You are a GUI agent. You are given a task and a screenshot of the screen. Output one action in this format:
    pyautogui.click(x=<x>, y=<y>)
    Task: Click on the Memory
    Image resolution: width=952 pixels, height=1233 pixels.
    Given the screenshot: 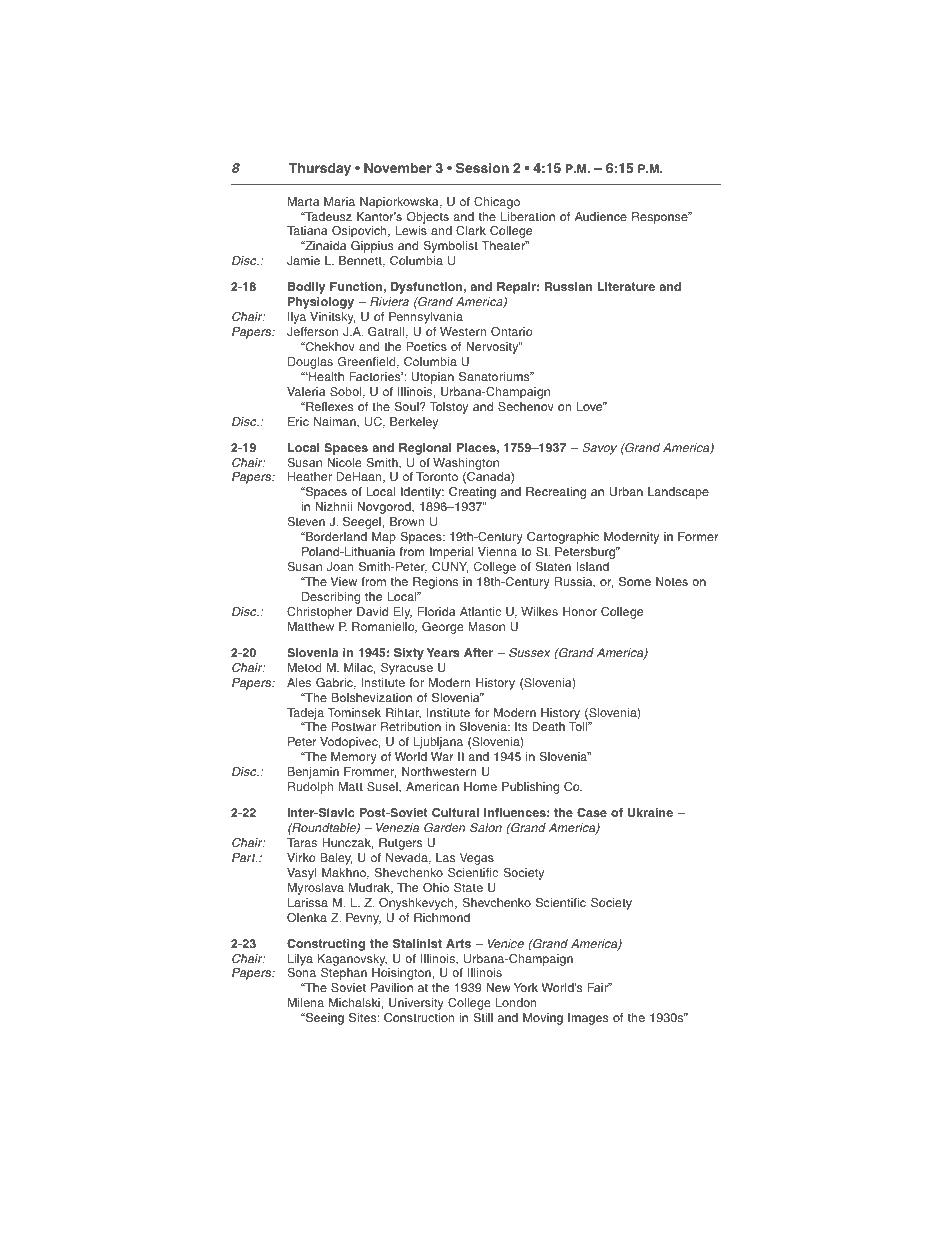 What is the action you would take?
    pyautogui.click(x=354, y=758)
